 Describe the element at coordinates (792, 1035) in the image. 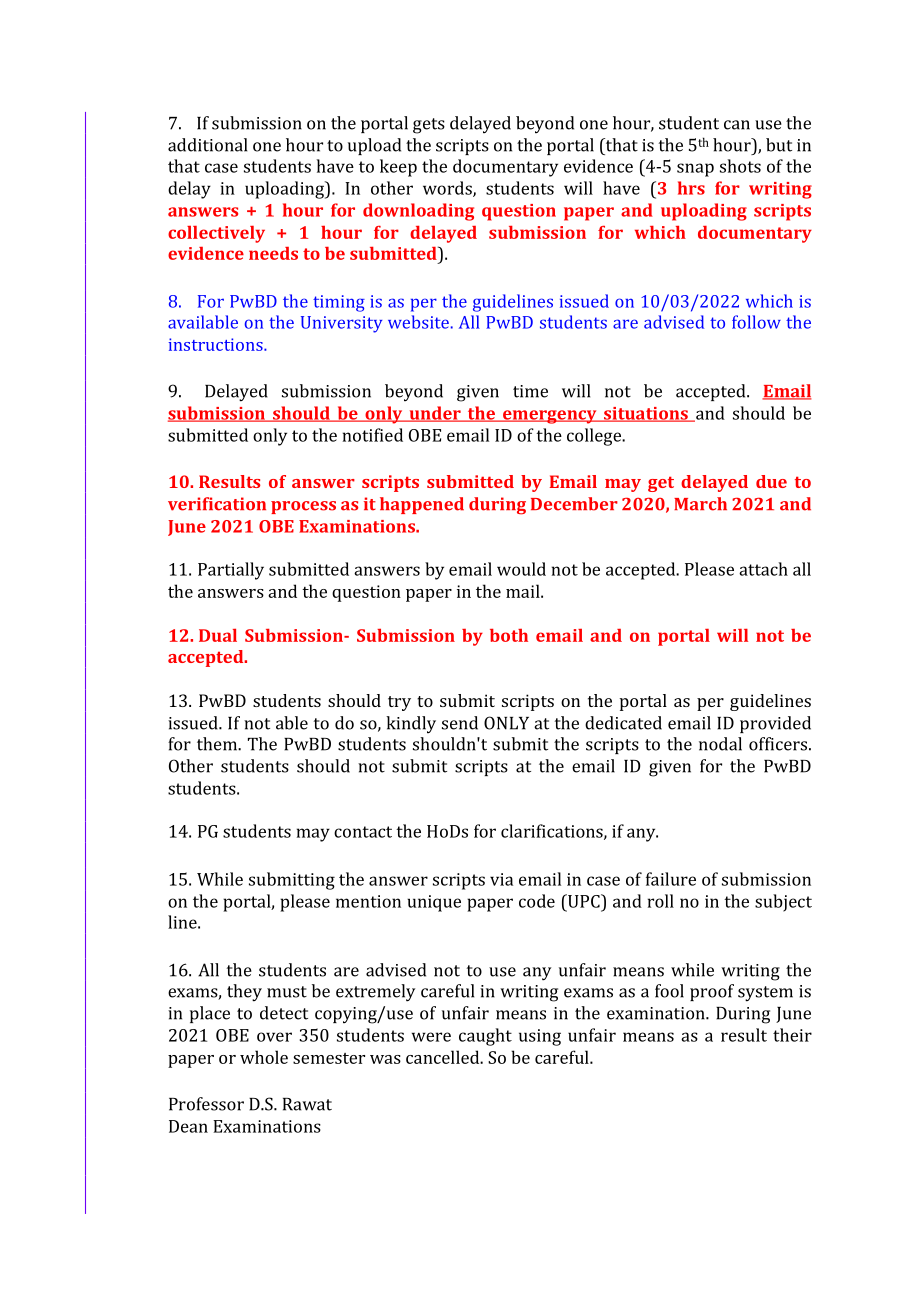

I see `their` at that location.
